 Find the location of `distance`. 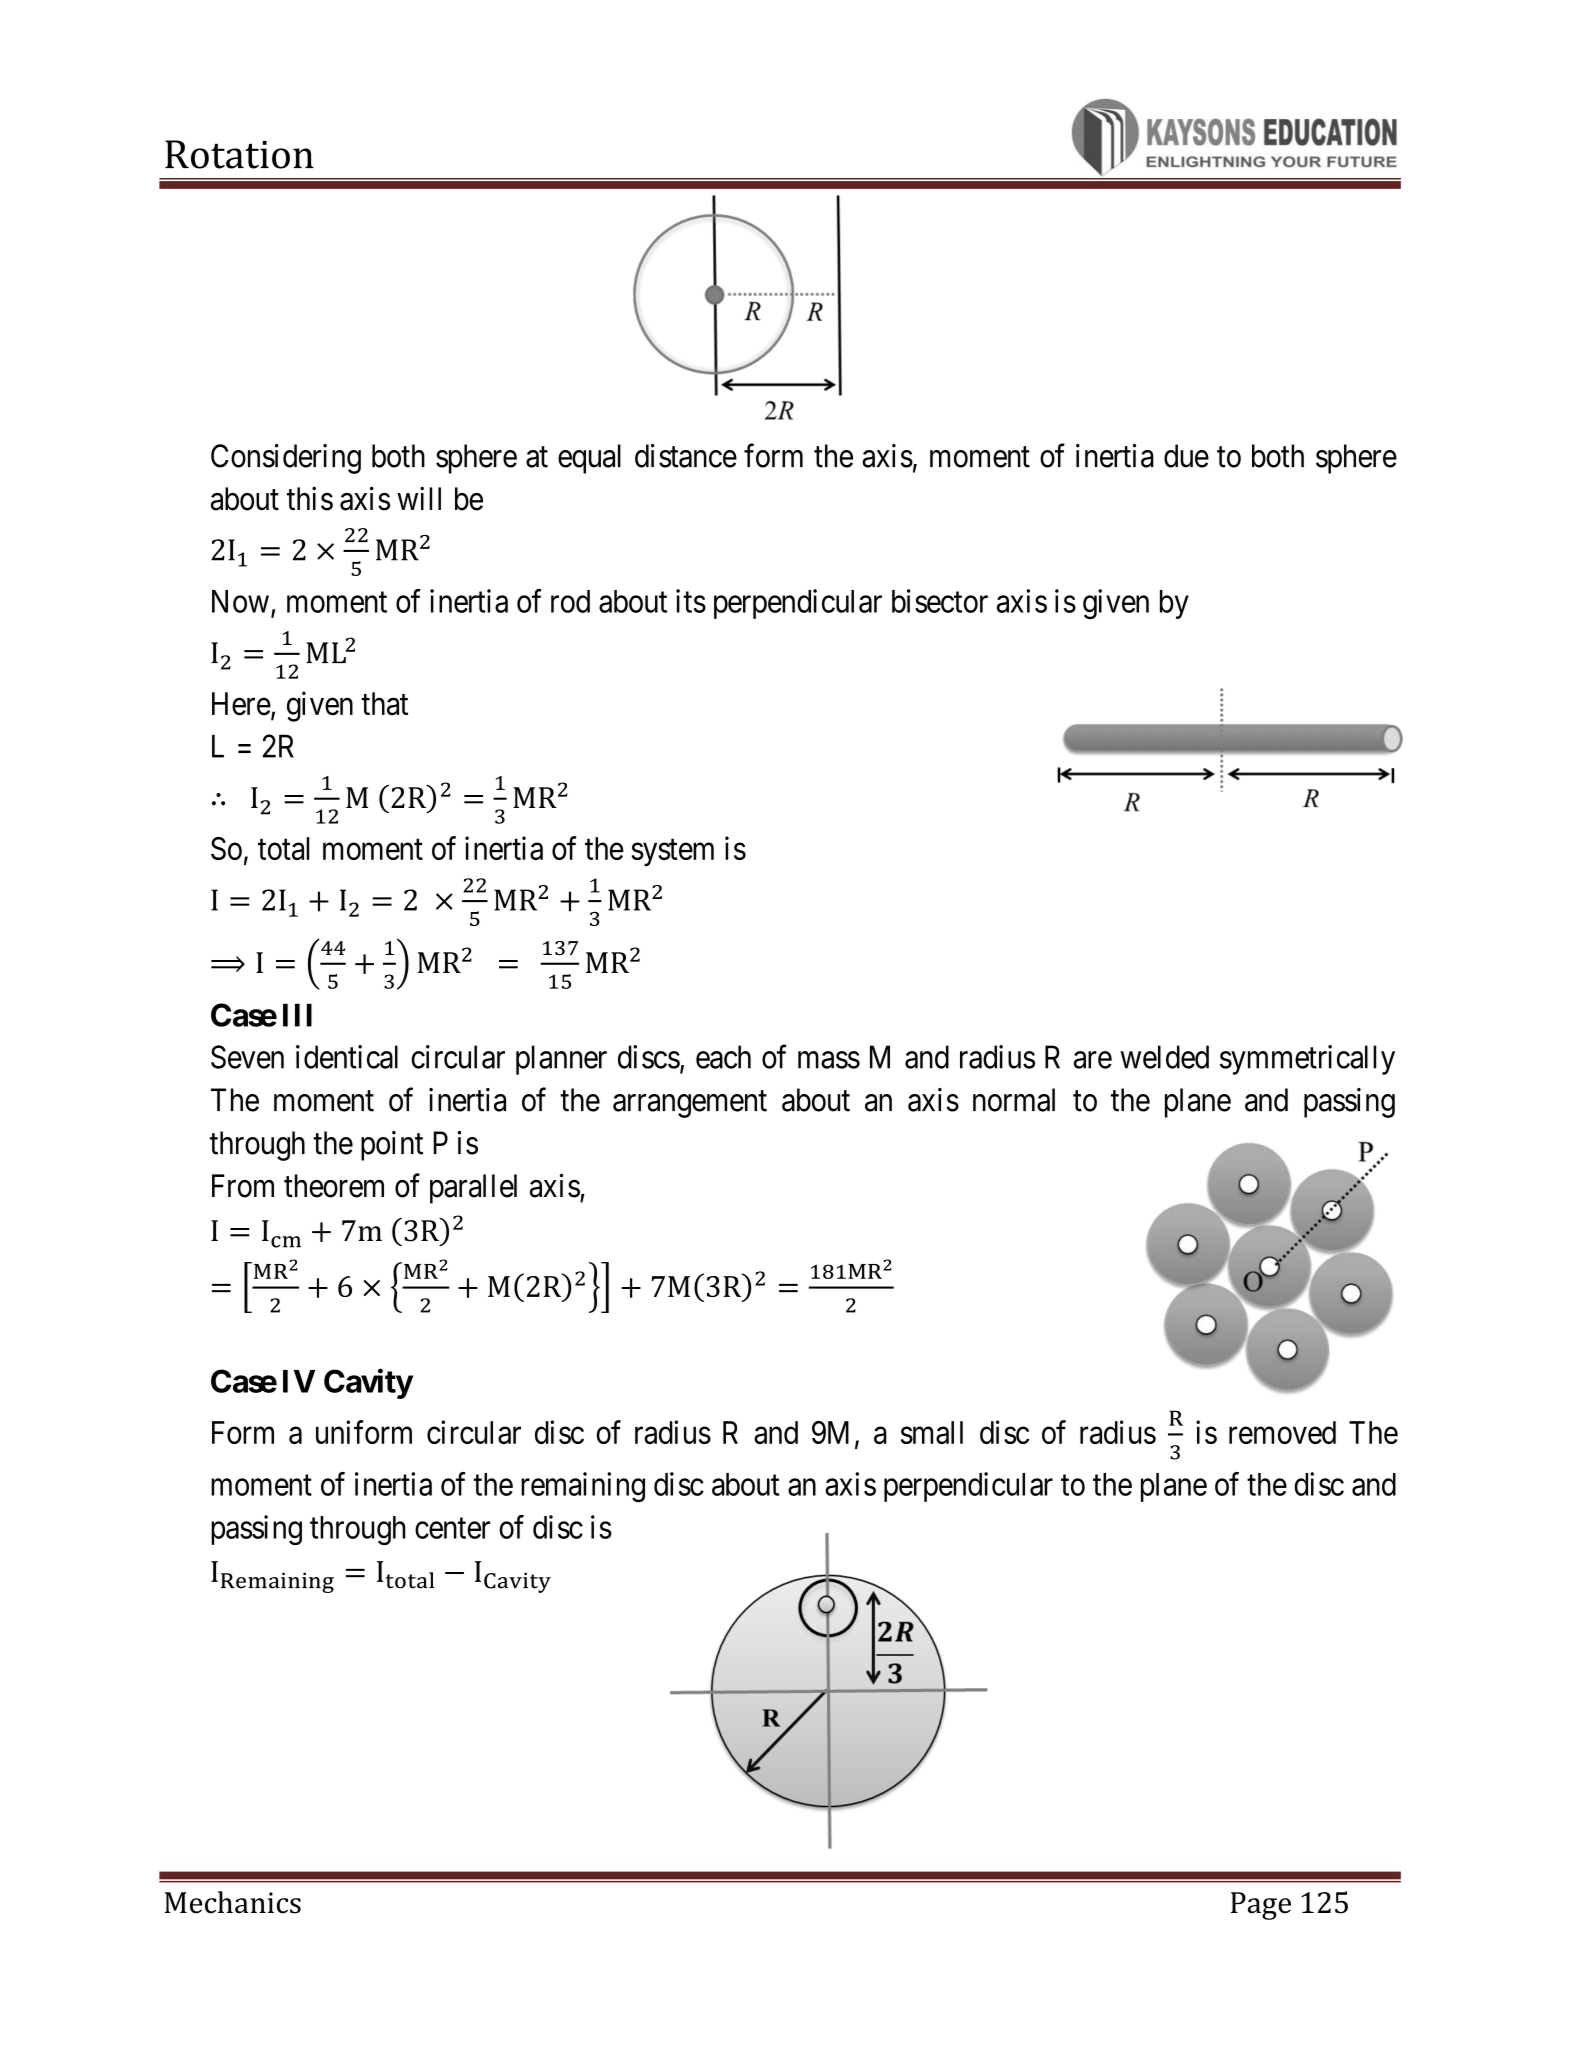

distance is located at coordinates (686, 456).
